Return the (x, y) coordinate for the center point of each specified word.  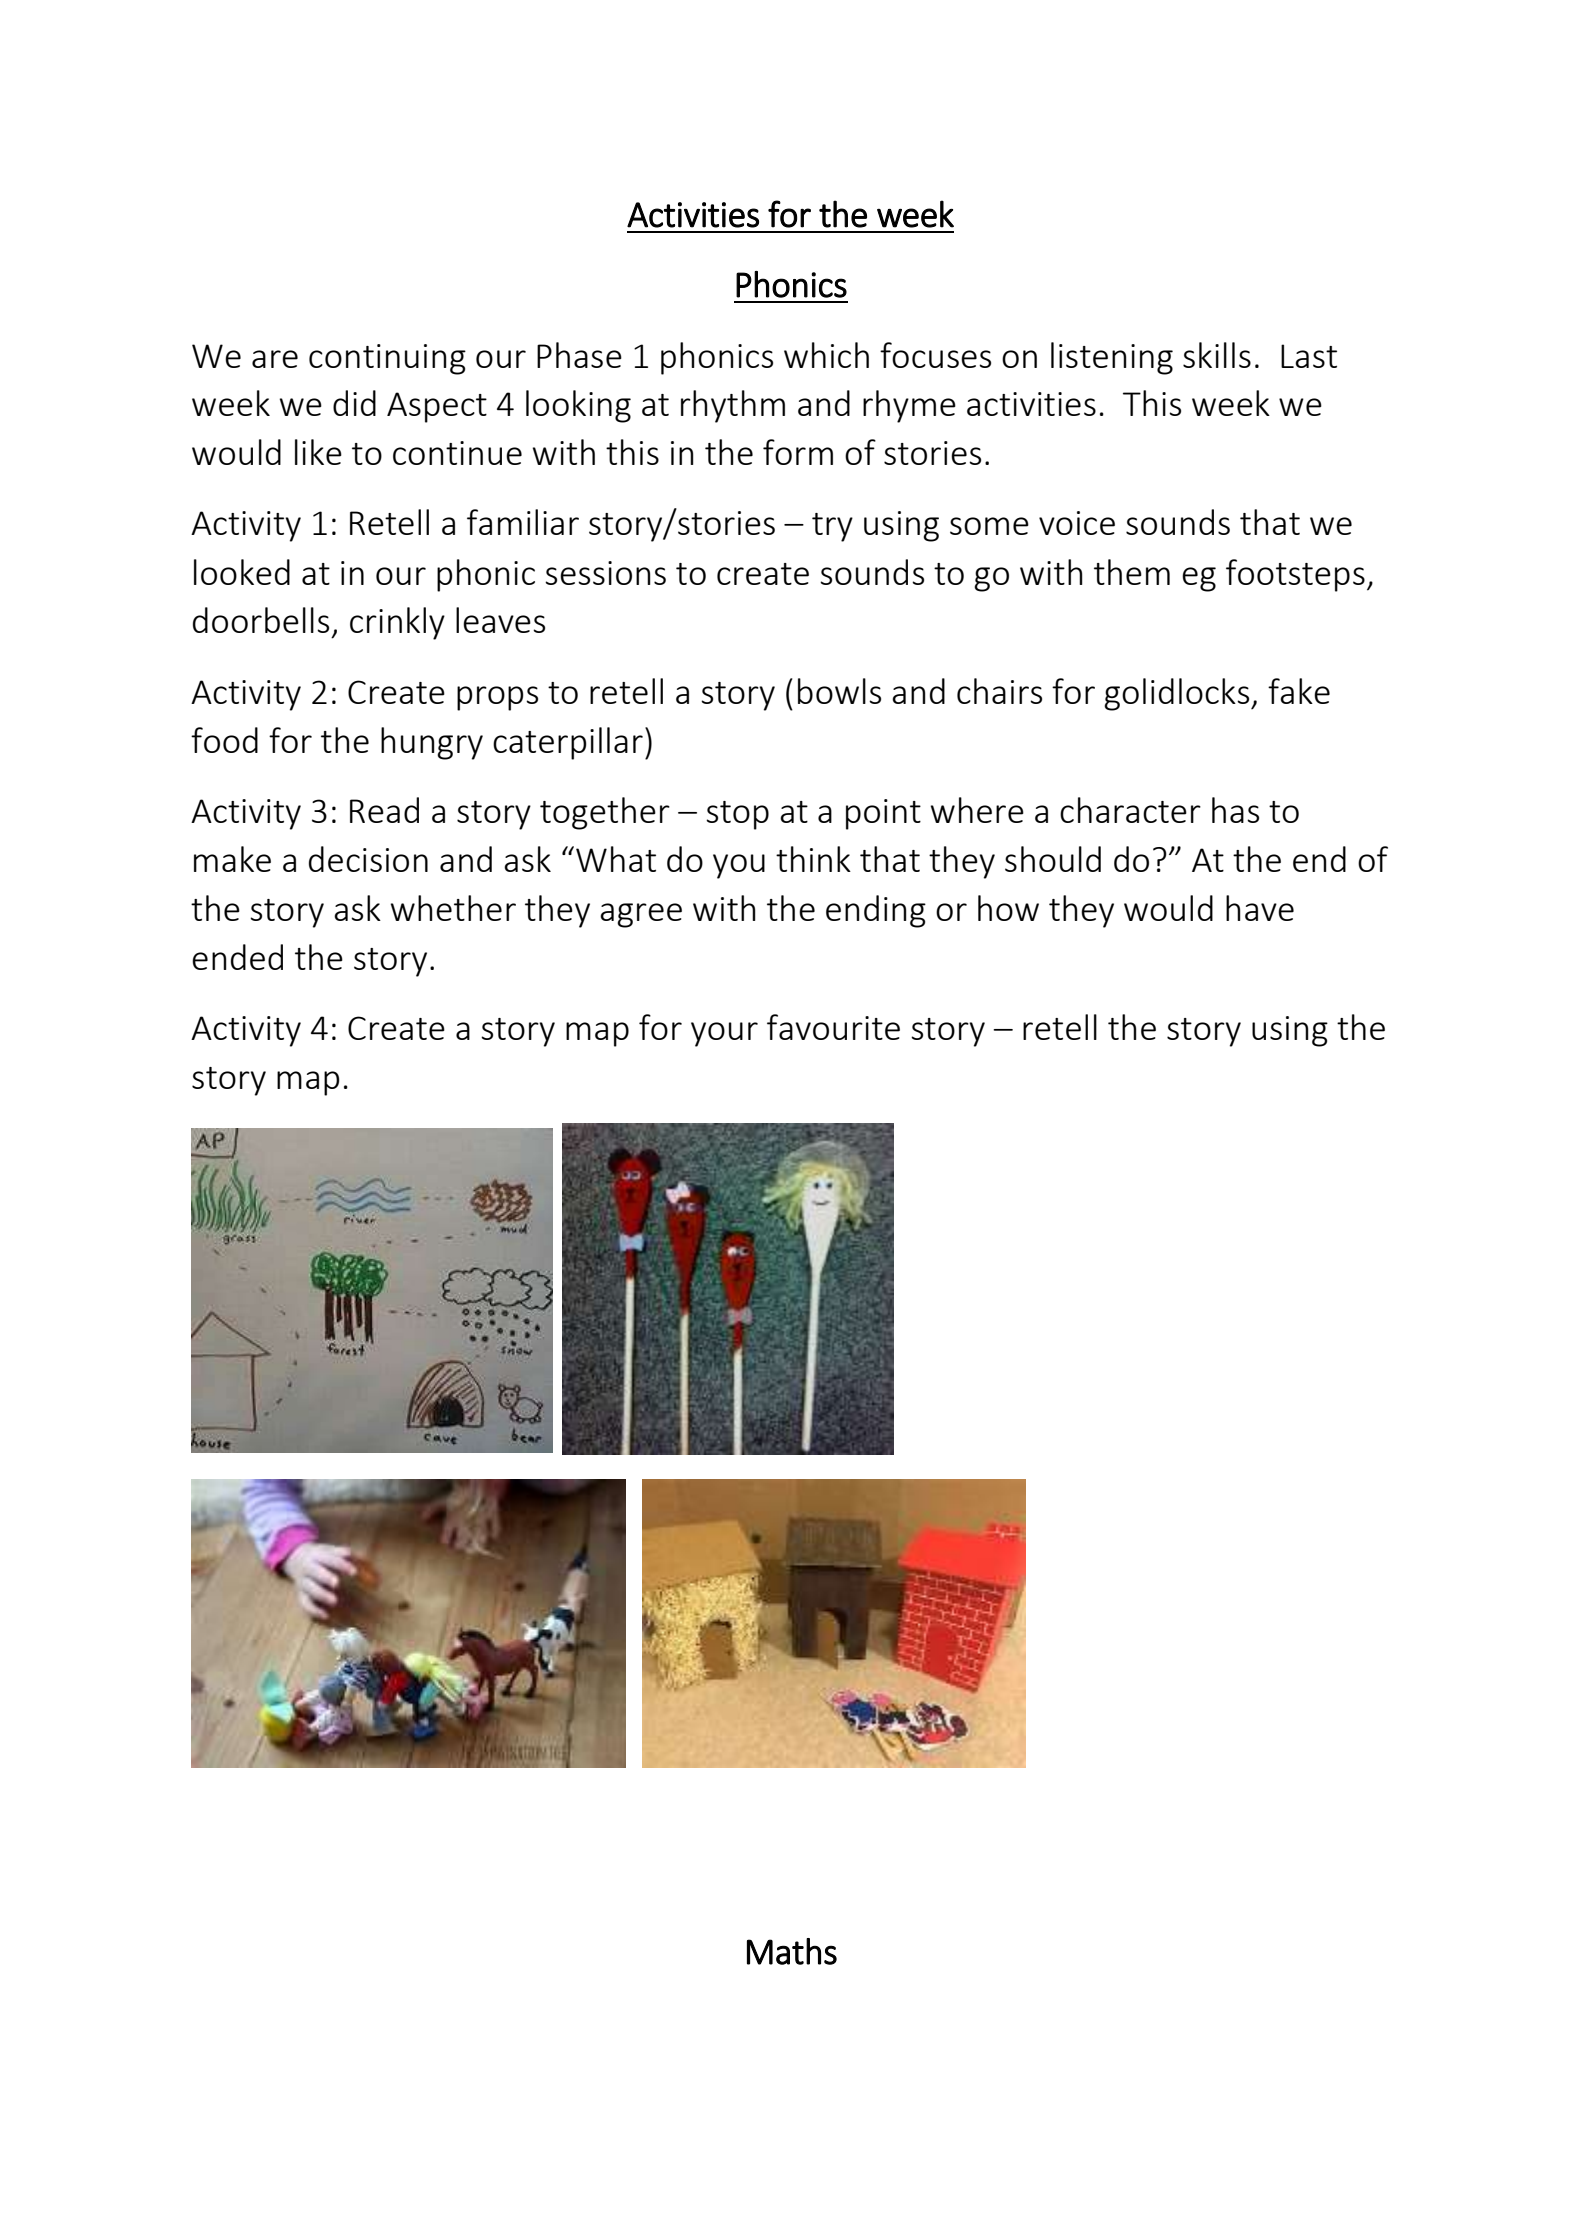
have (1260, 908)
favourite (833, 1027)
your (724, 1034)
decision (368, 859)
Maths (792, 1951)
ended (237, 957)
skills (1217, 355)
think (813, 859)
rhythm (733, 406)
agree (641, 915)
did (354, 403)
